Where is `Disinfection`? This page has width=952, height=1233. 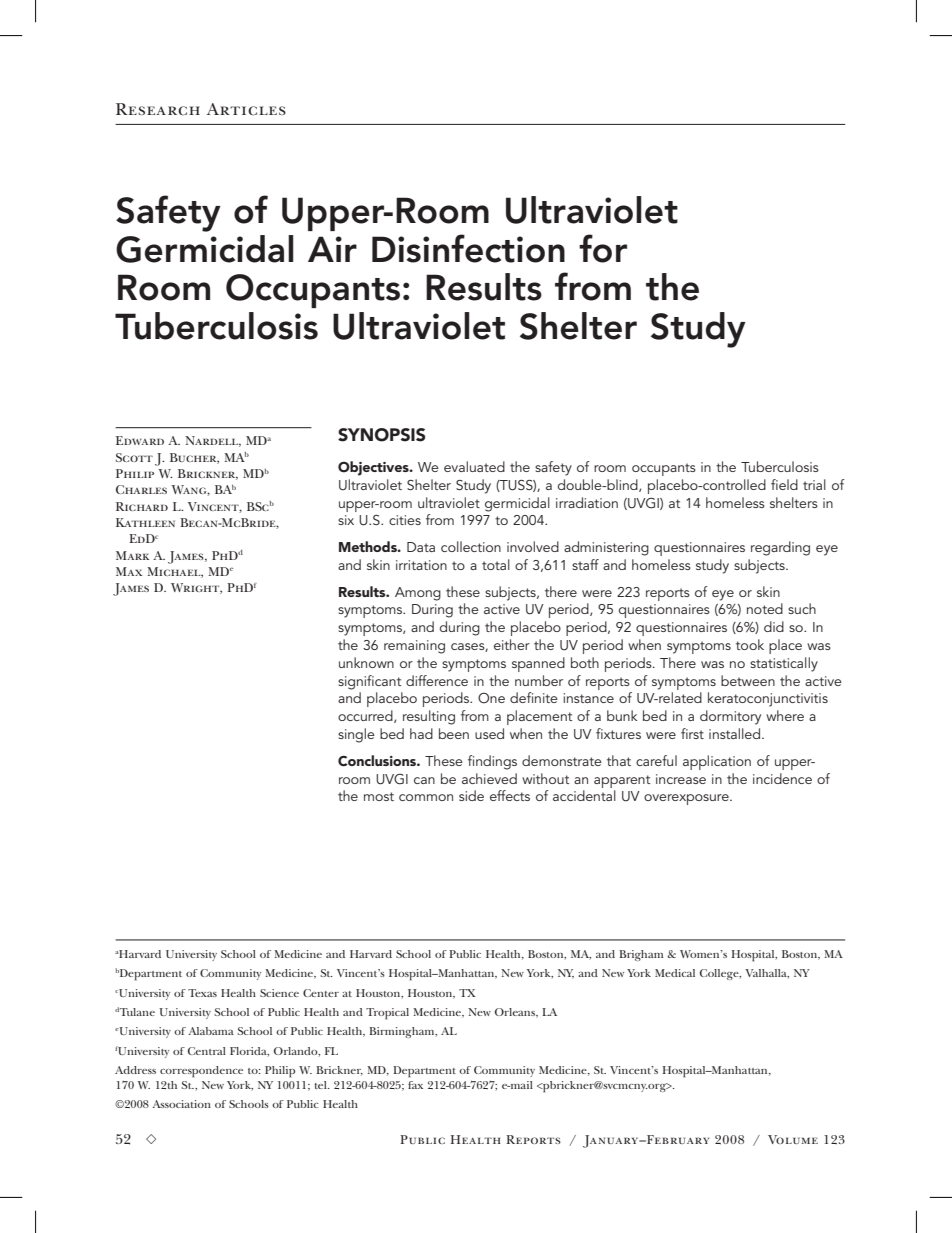
Disinfection is located at coordinates (468, 248).
